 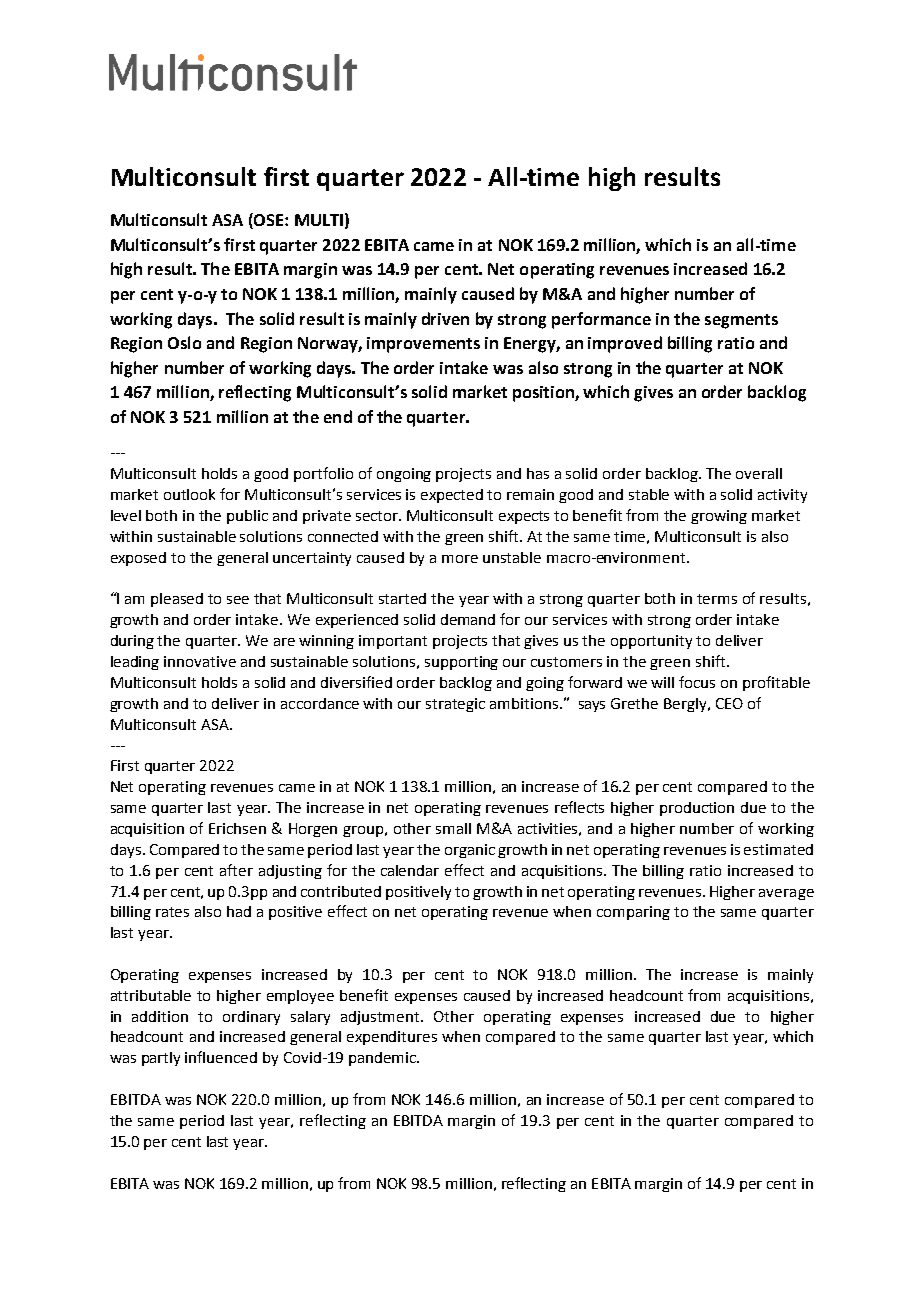 What do you see at coordinates (423, 345) in the screenshot?
I see `improvements` at bounding box center [423, 345].
